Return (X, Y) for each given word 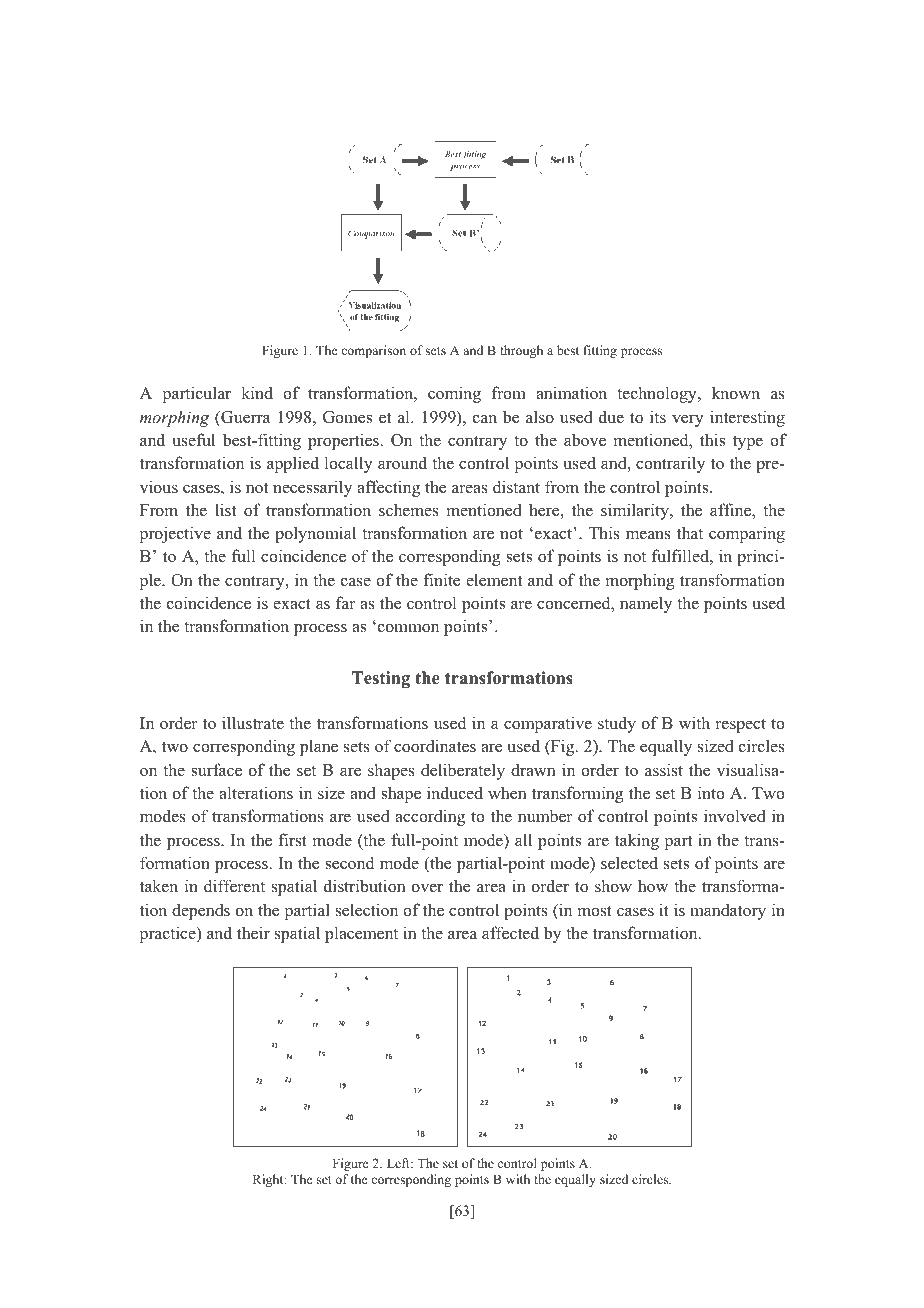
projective (175, 534)
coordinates (435, 746)
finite (441, 580)
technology (658, 394)
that (690, 532)
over (427, 888)
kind (257, 393)
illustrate (253, 723)
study (617, 724)
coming (454, 394)
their (253, 933)
